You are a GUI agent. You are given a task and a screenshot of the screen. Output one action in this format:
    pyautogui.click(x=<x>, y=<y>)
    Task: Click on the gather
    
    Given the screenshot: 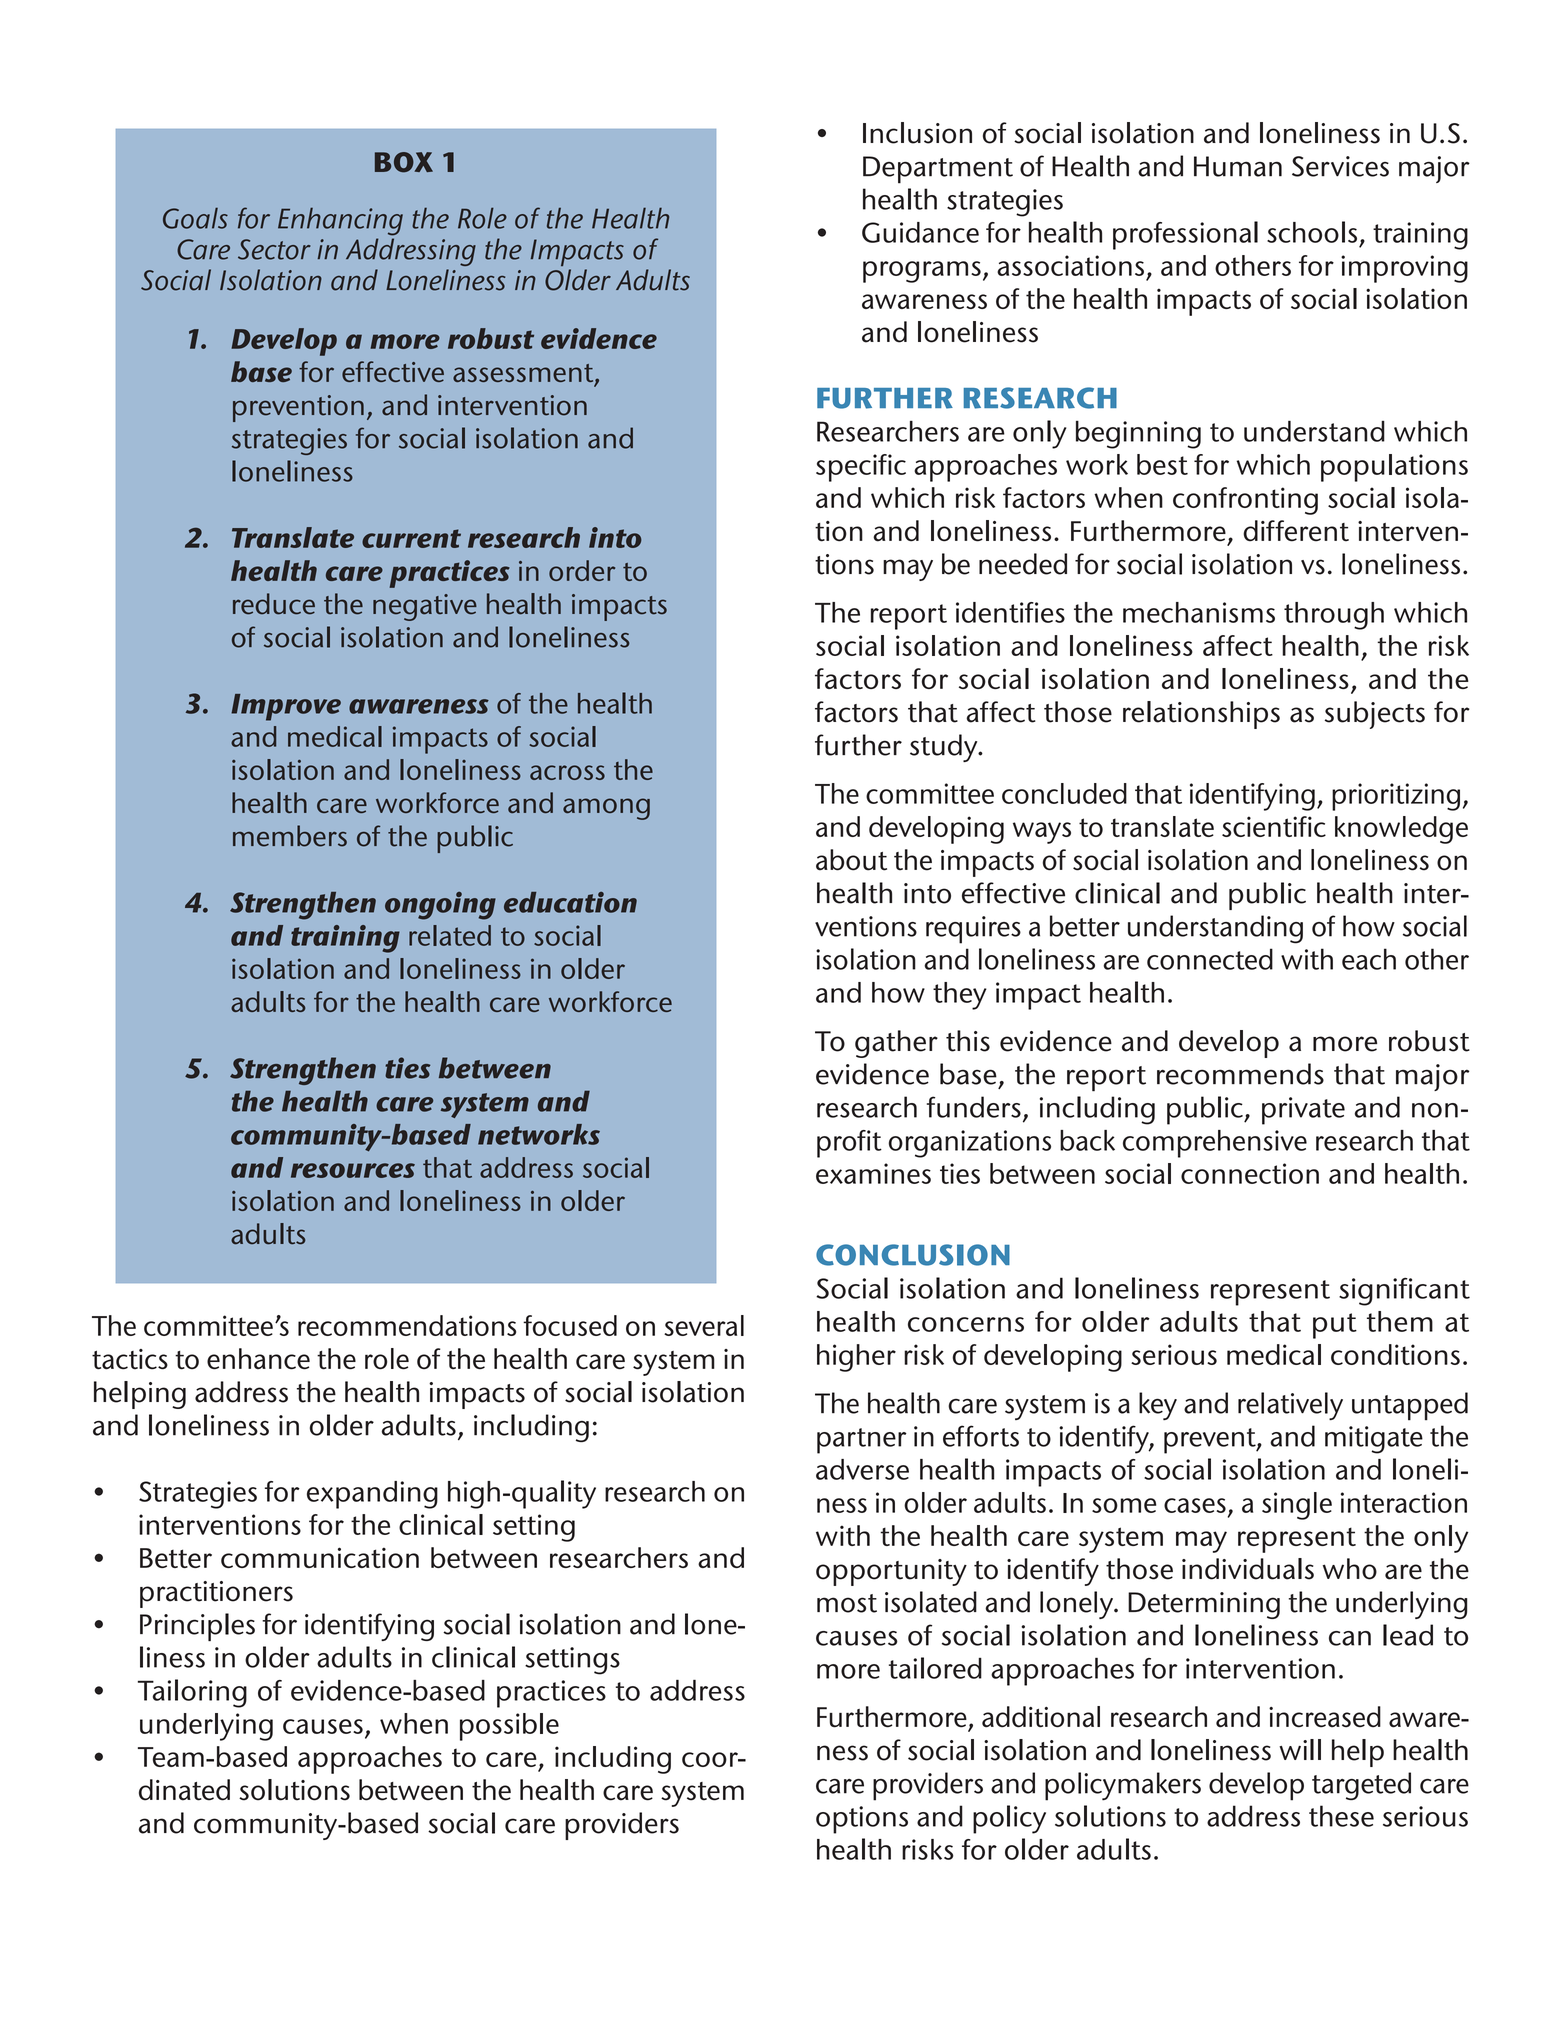 What is the action you would take?
    pyautogui.click(x=896, y=1044)
